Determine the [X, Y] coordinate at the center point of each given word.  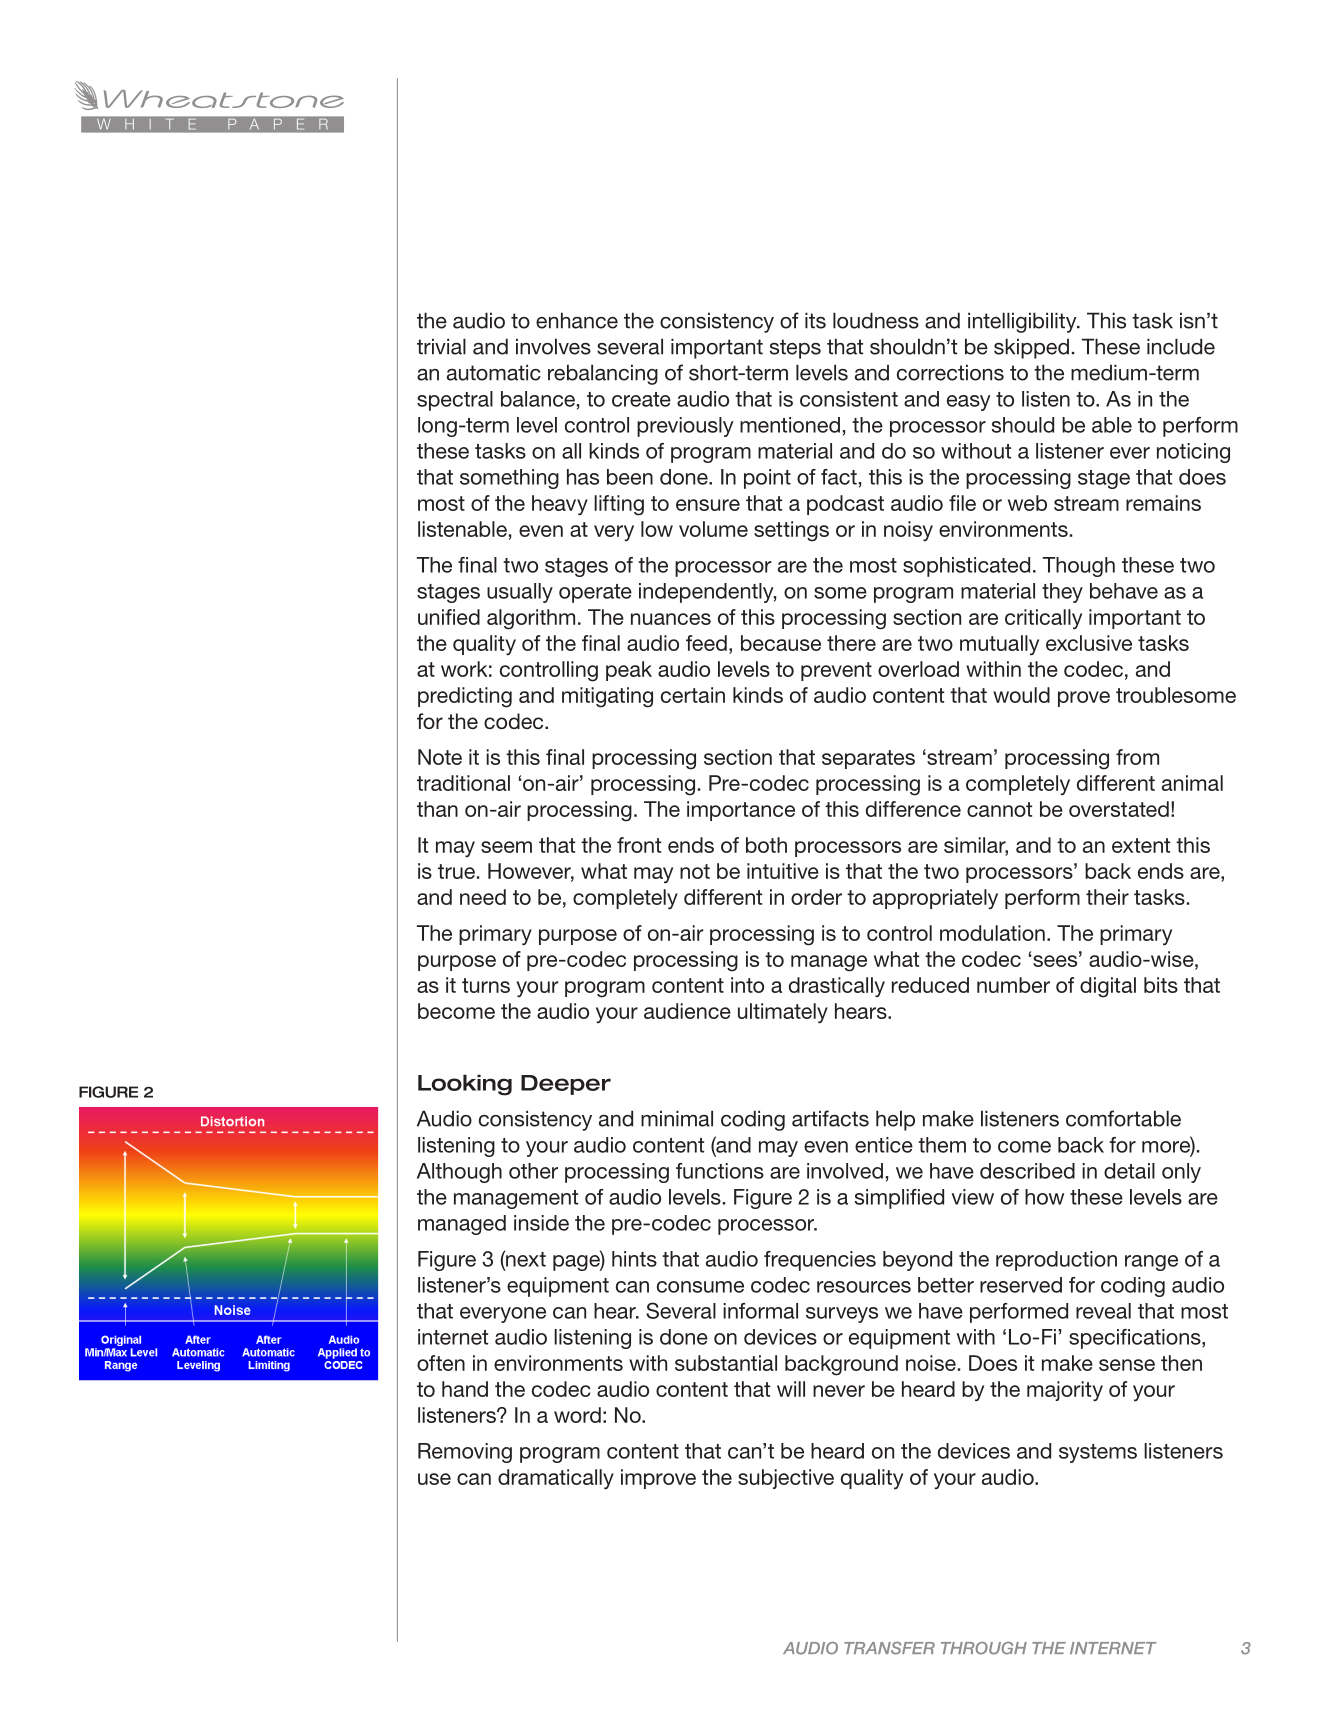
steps [795, 349]
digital [1108, 987]
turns [486, 985]
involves [553, 346]
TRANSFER [889, 1648]
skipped [1031, 348]
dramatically [556, 1479]
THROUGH [984, 1648]
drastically [837, 987]
